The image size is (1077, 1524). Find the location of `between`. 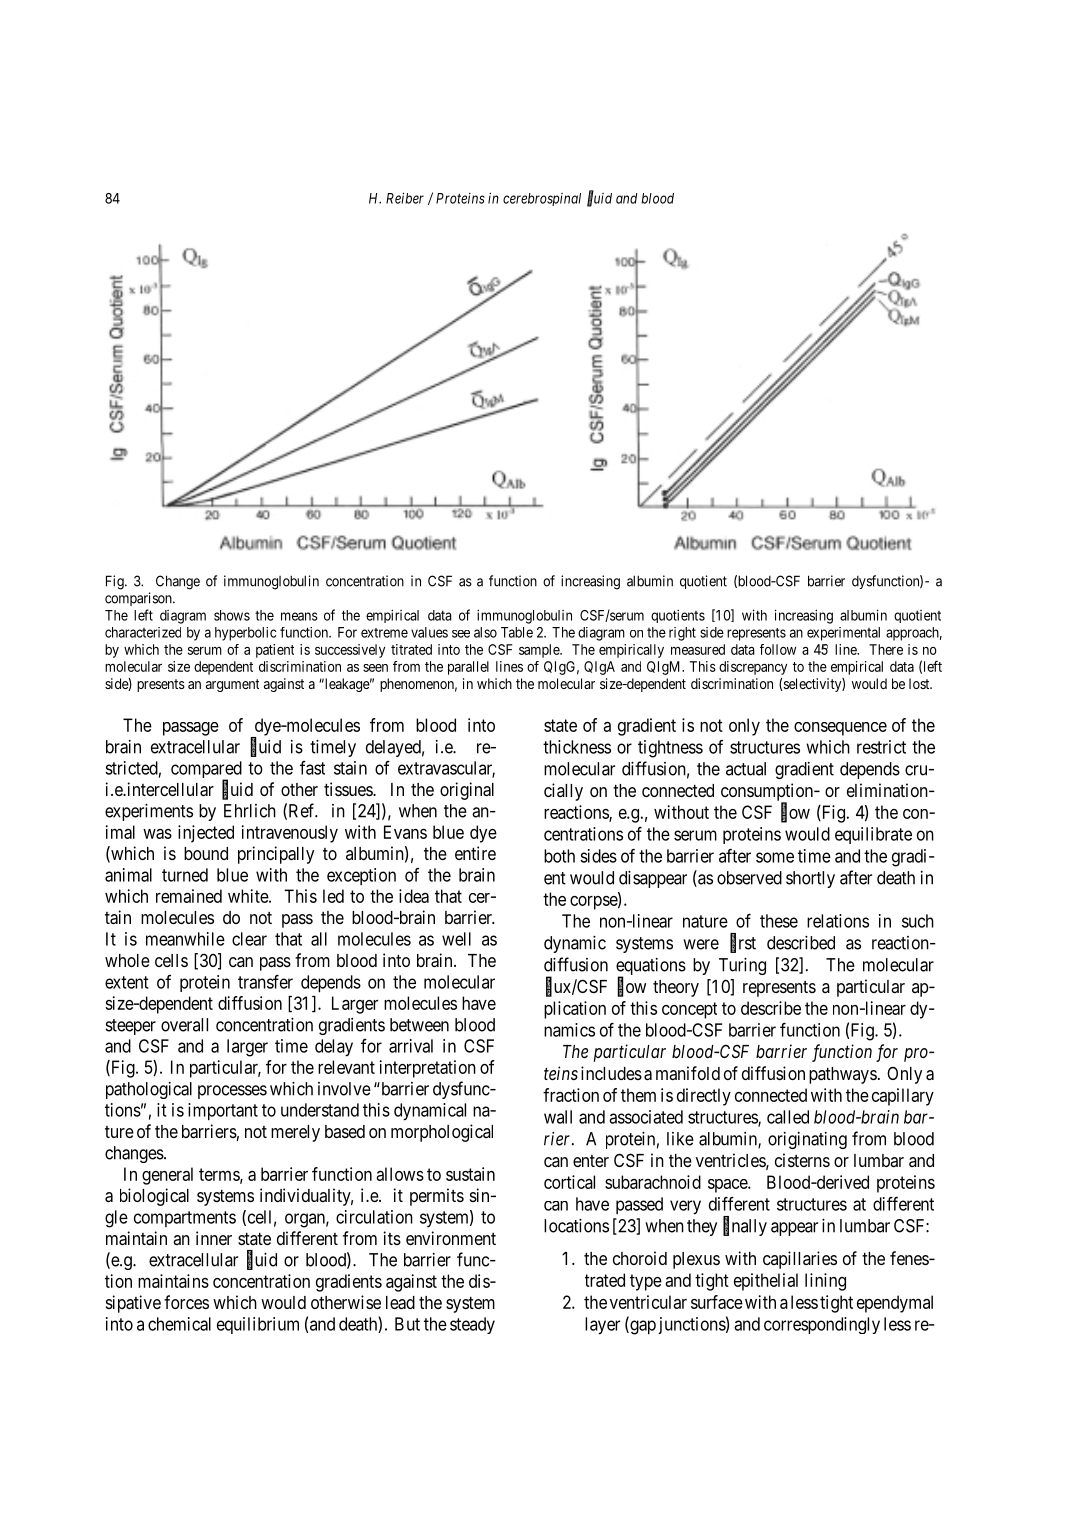

between is located at coordinates (419, 1025).
